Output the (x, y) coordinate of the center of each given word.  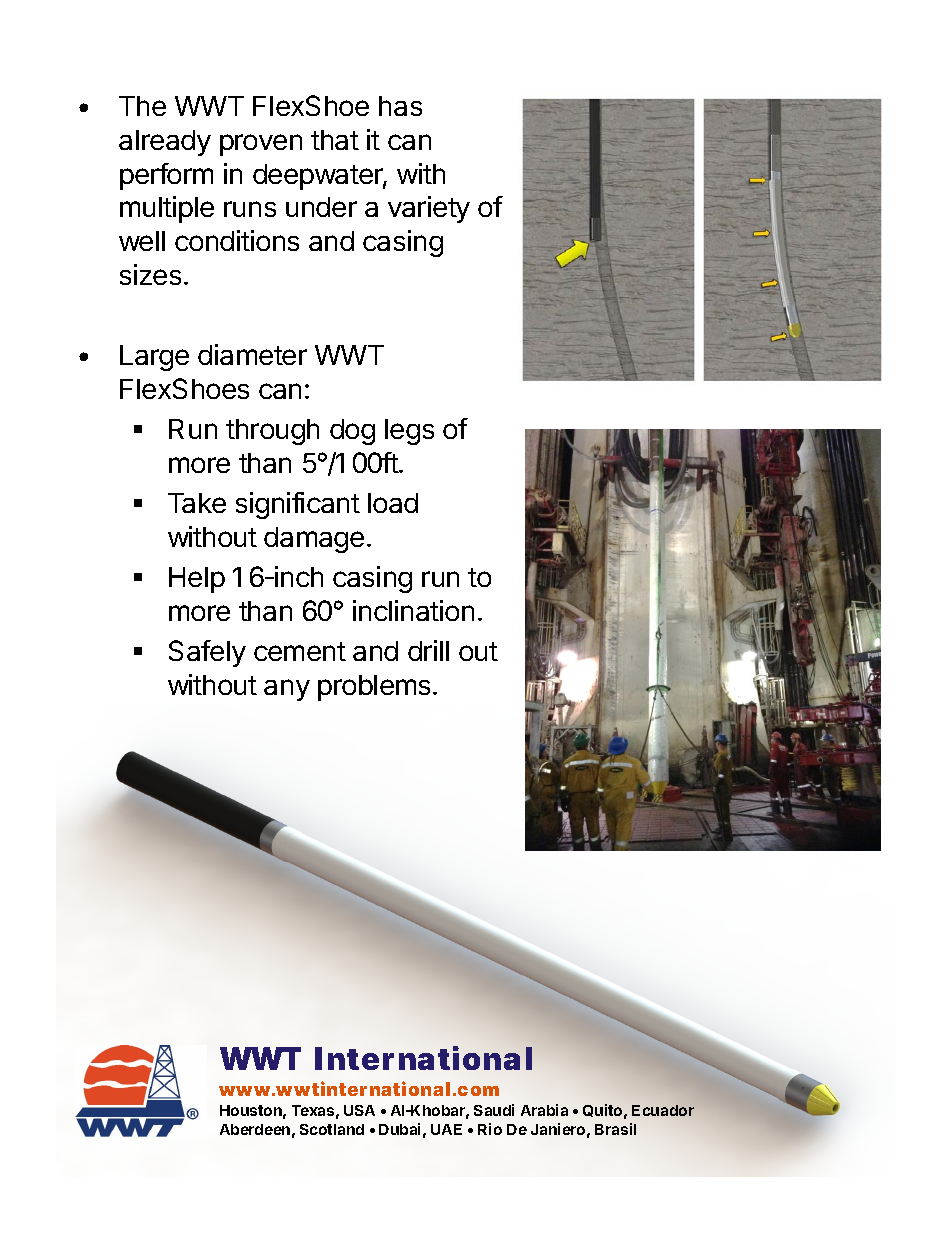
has (400, 106)
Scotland (332, 1129)
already (165, 143)
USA (359, 1110)
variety (429, 209)
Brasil (615, 1129)
